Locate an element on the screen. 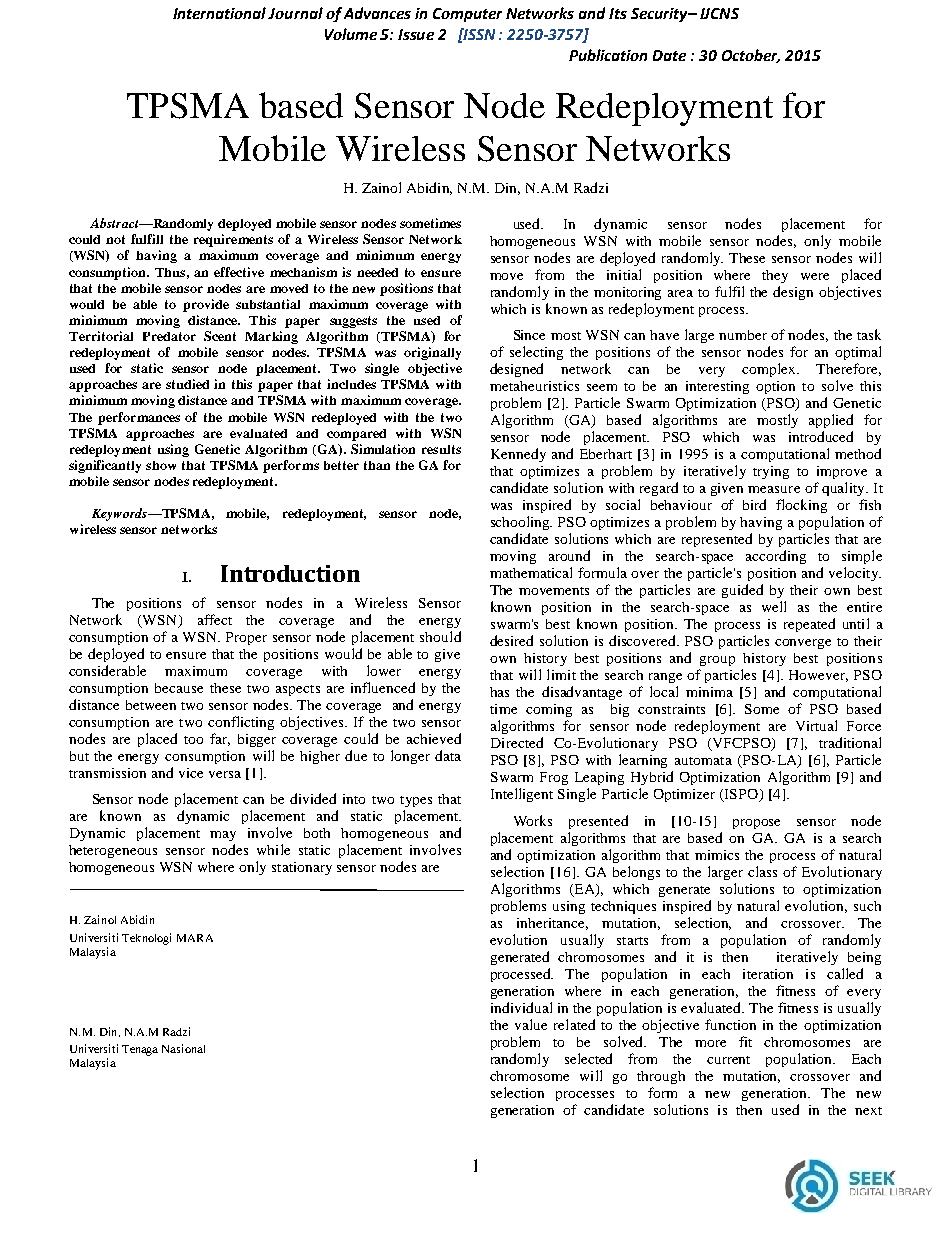 Image resolution: width=952 pixels, height=1233 pixels. October is located at coordinates (751, 56).
